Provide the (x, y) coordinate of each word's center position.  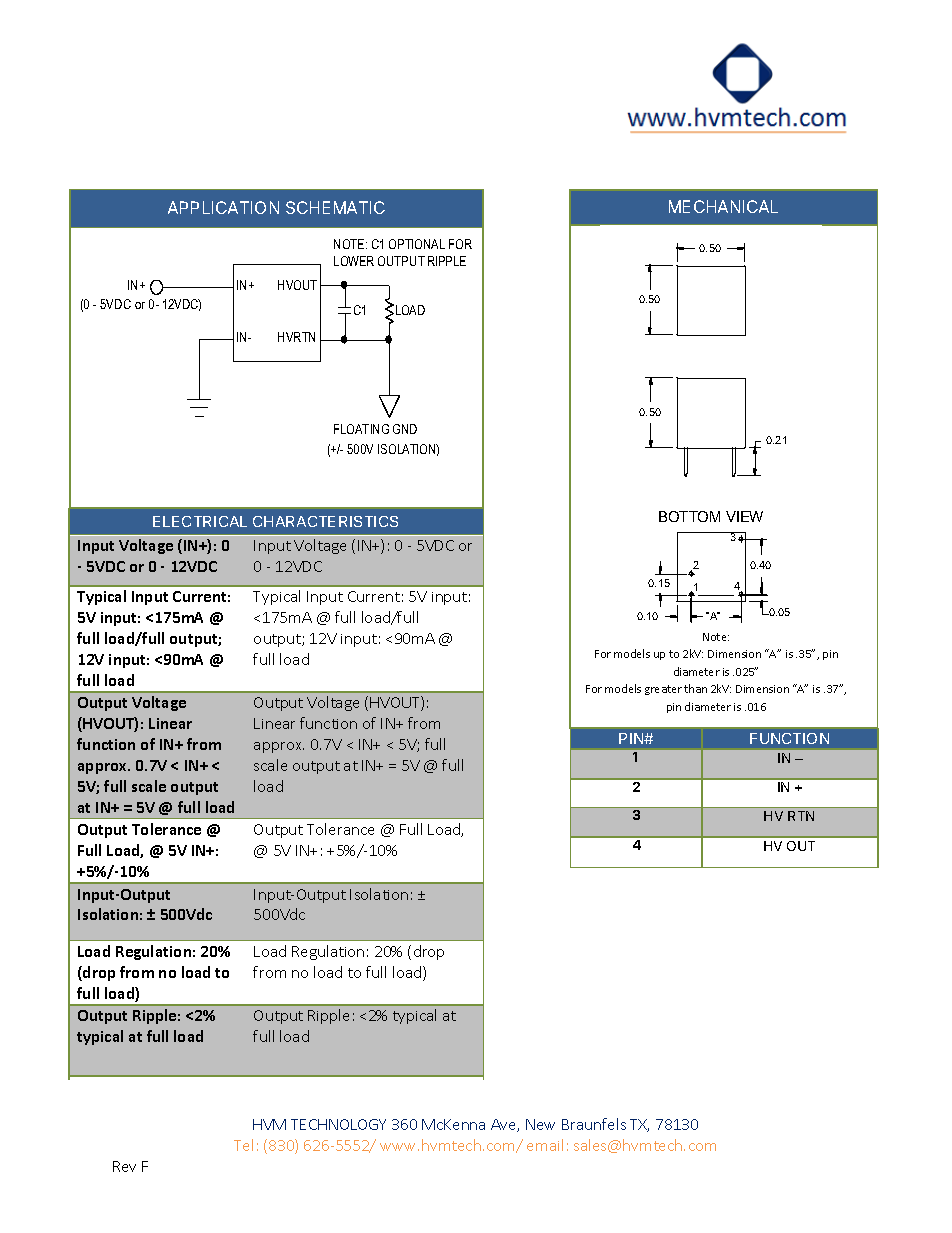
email (545, 1145)
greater (663, 690)
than (695, 688)
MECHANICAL (723, 206)
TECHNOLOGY (338, 1124)
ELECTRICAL (200, 521)
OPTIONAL (417, 244)
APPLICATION (223, 207)
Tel (243, 1145)
